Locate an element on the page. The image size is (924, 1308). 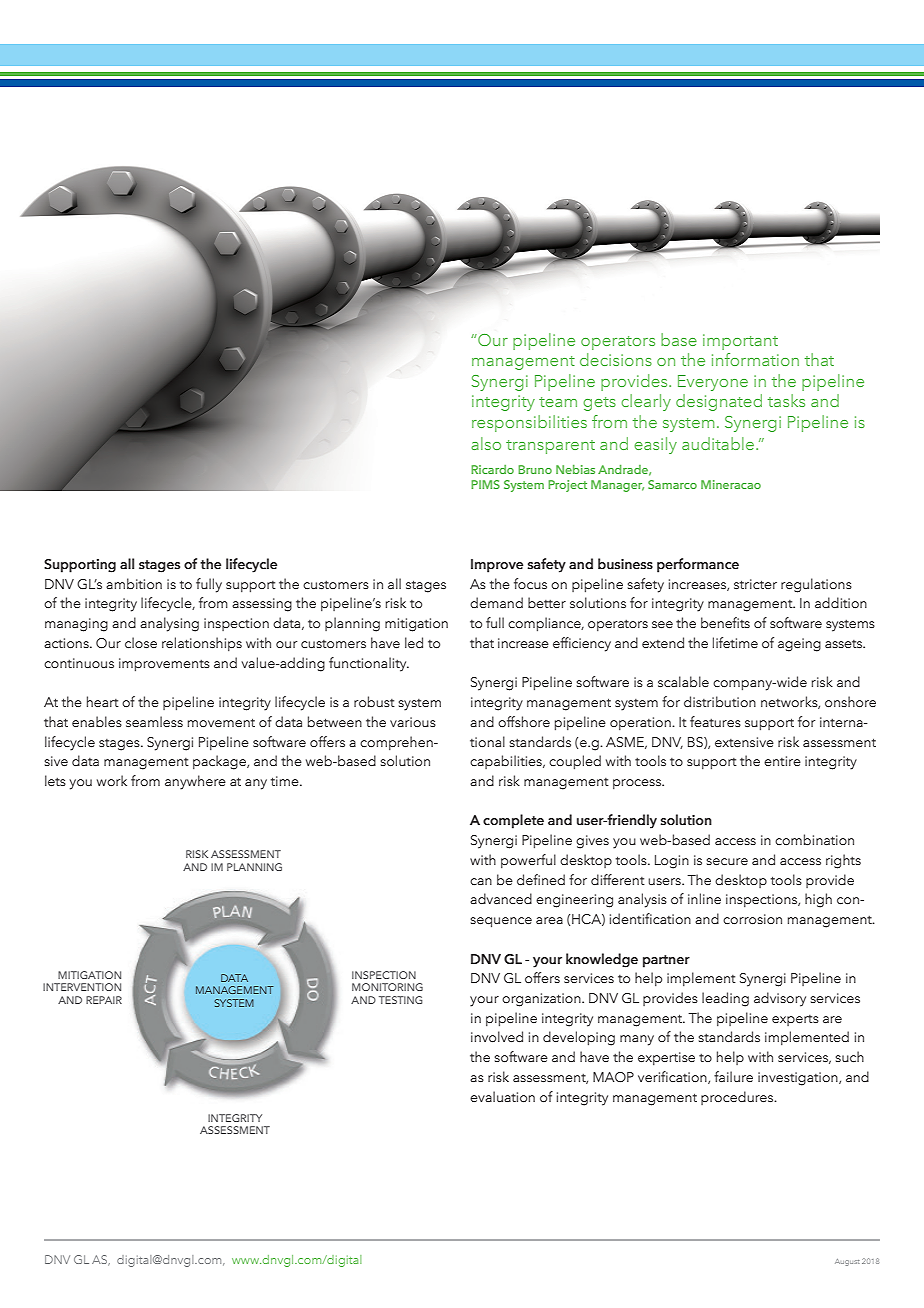
demand is located at coordinates (496, 602).
